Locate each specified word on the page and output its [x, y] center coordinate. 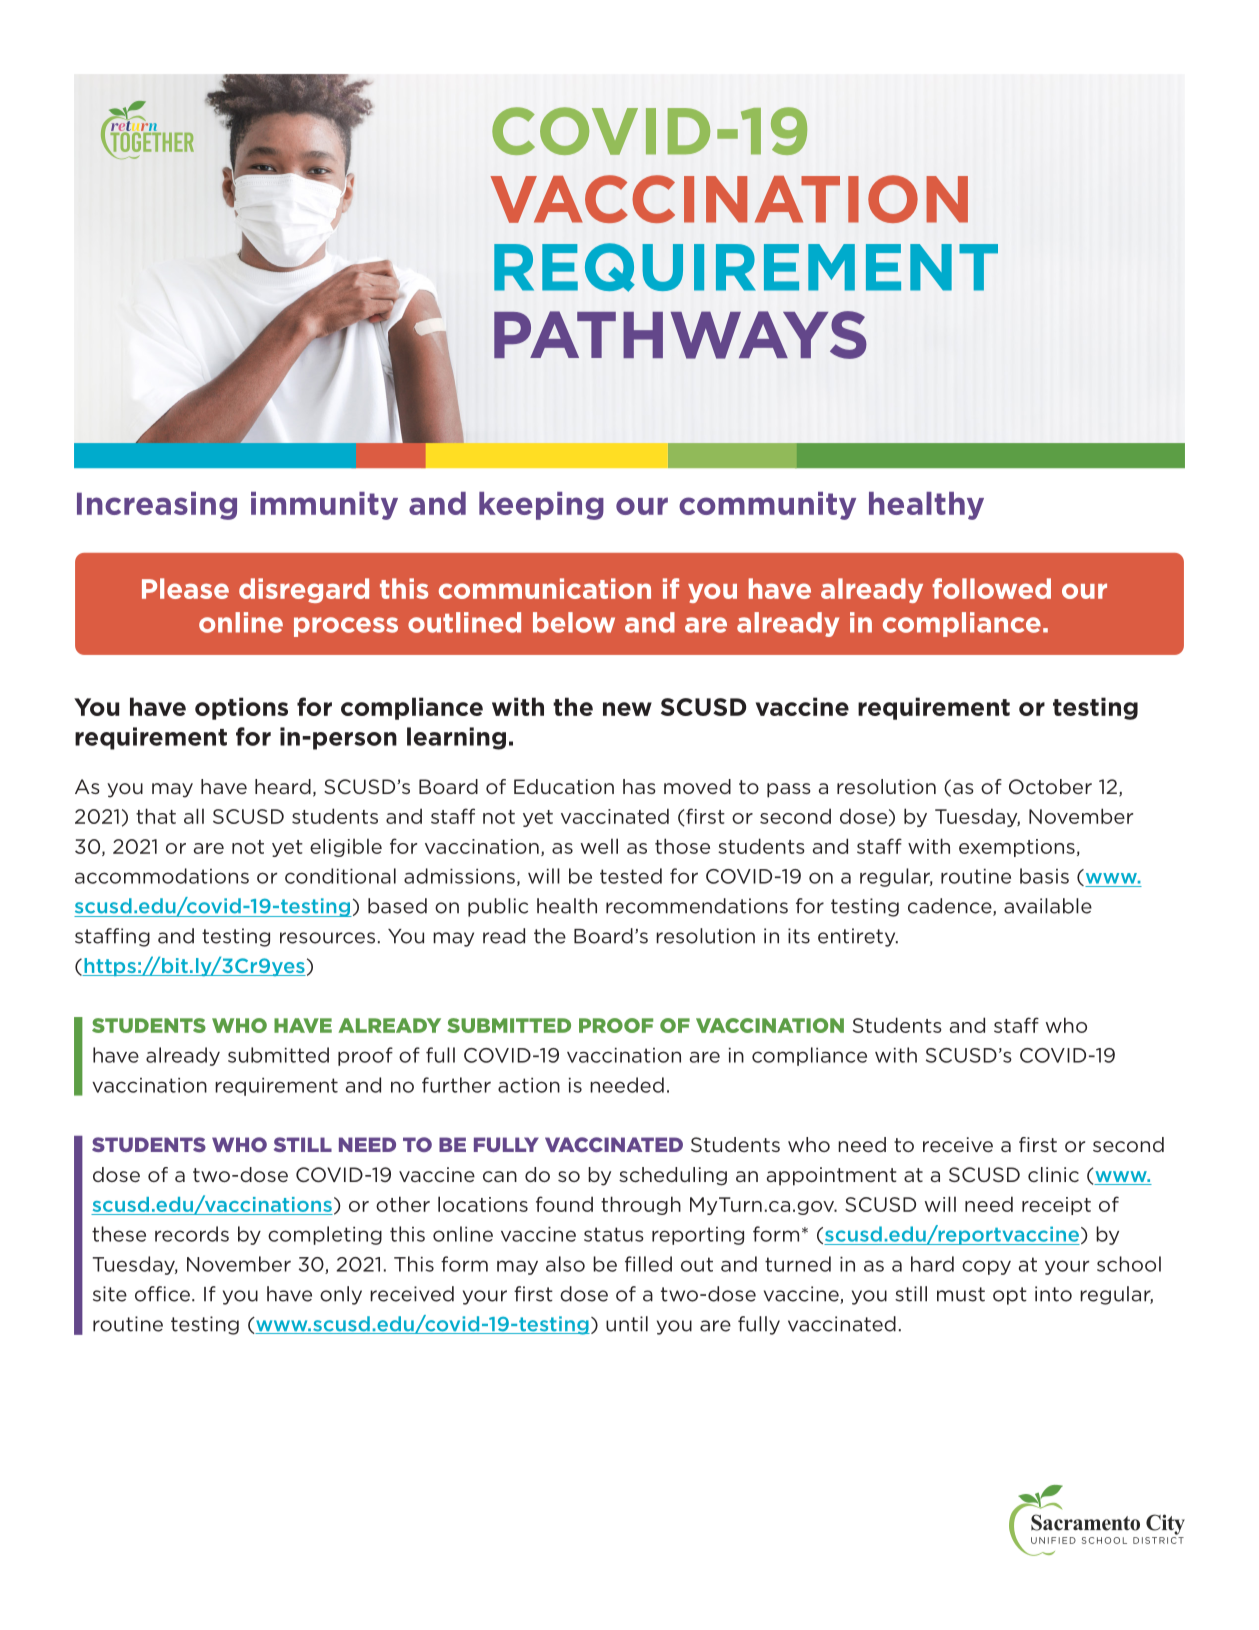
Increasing [157, 506]
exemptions [1017, 848]
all [194, 816]
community [767, 506]
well [599, 846]
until [627, 1324]
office [164, 1294]
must [961, 1294]
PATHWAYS [680, 335]
